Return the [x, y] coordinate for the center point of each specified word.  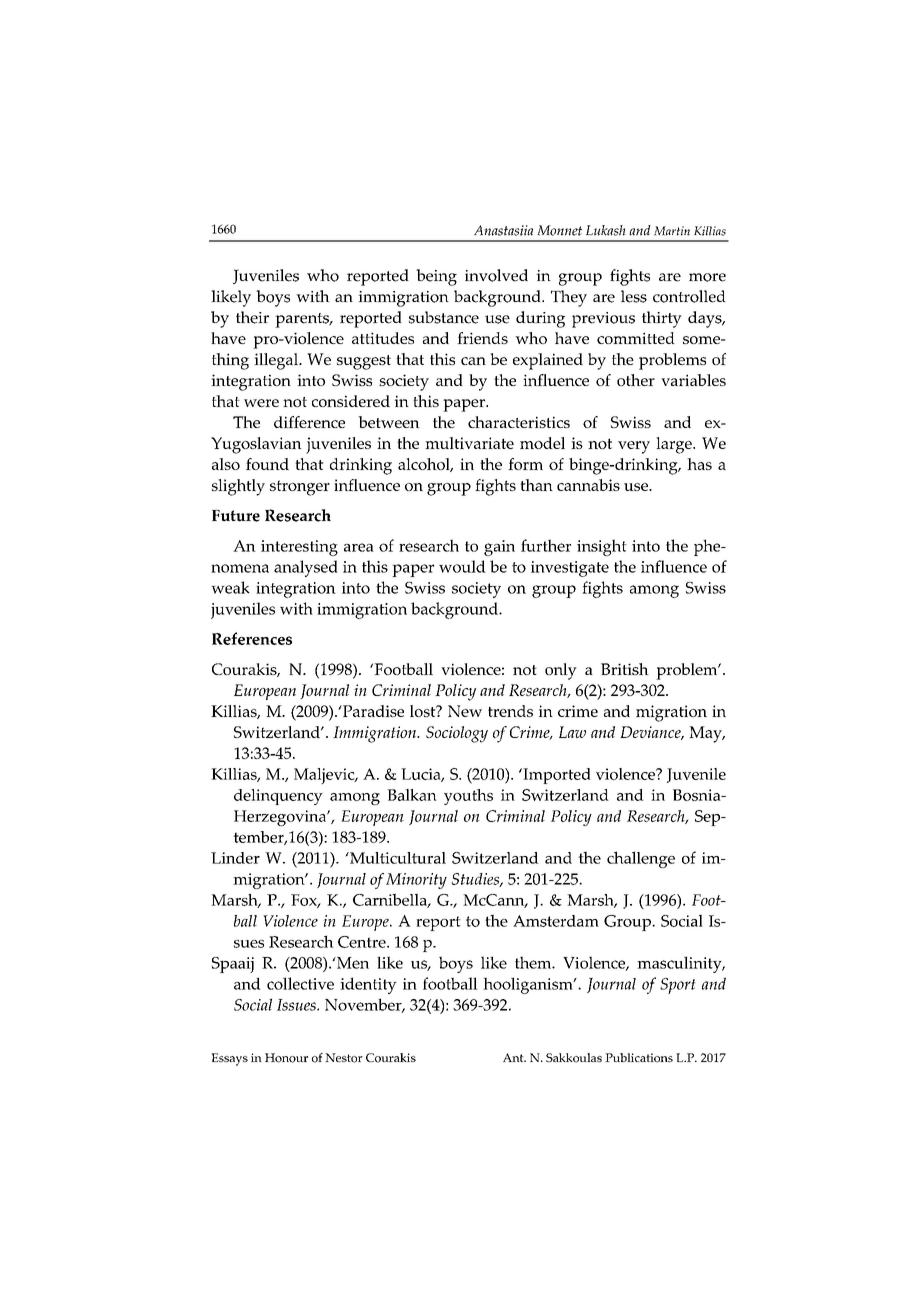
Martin [672, 231]
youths [468, 797]
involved [496, 275]
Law [572, 732]
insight [602, 547]
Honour [286, 1058]
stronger [300, 488]
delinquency [278, 797]
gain [499, 548]
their [252, 317]
